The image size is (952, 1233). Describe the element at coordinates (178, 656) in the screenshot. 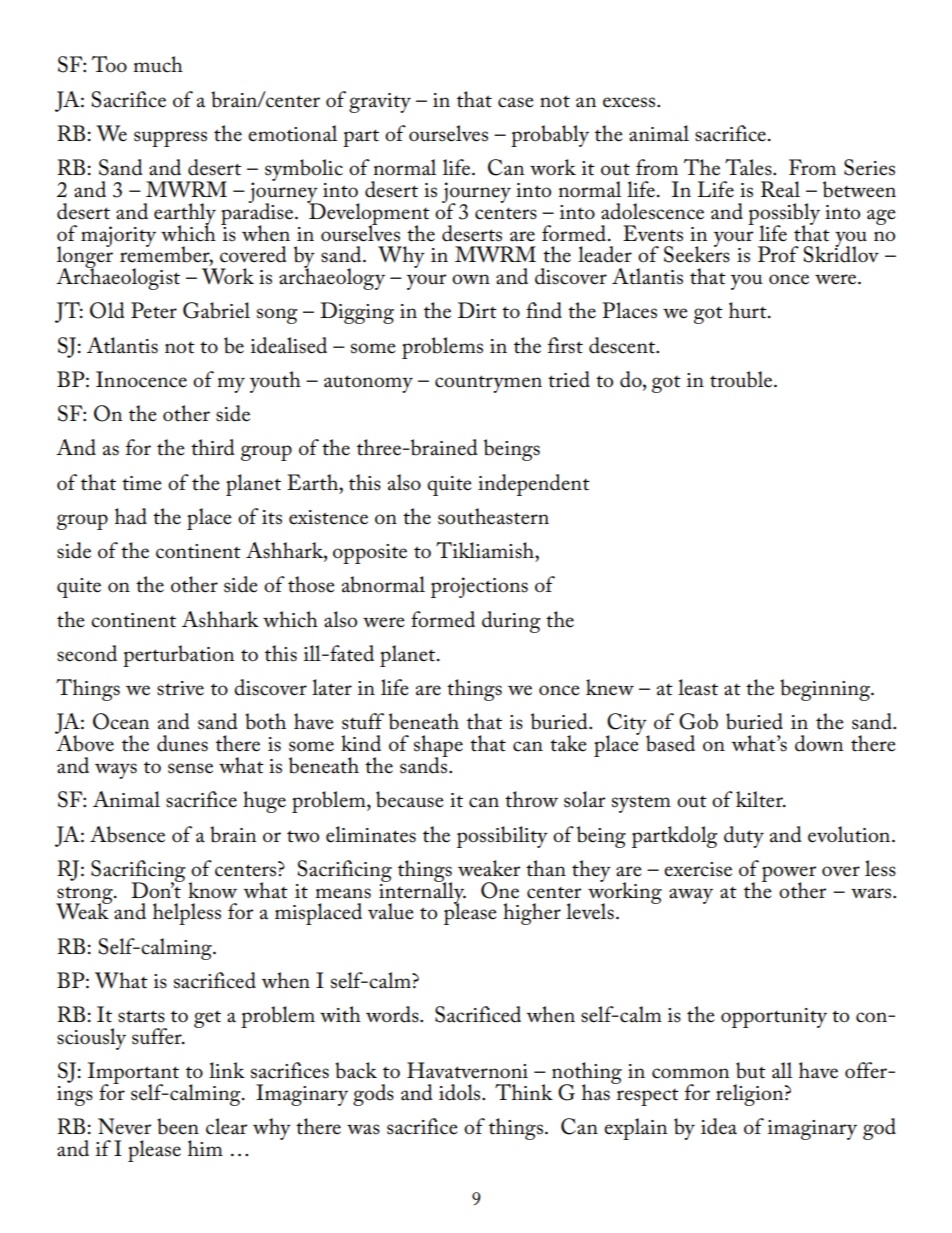

I see `perturbation` at that location.
